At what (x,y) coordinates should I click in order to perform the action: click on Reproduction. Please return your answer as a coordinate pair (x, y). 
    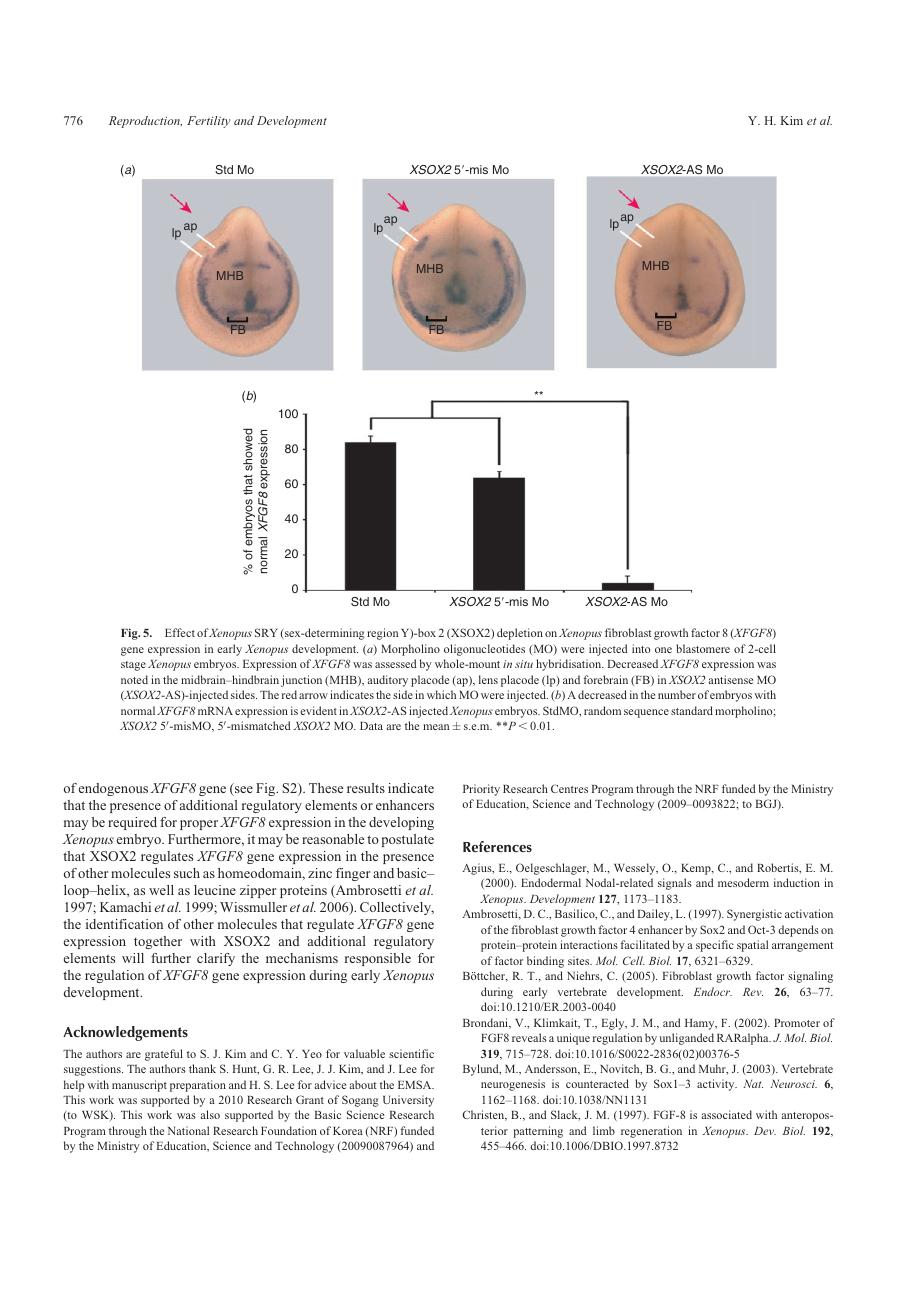
    Looking at the image, I should click on (145, 122).
